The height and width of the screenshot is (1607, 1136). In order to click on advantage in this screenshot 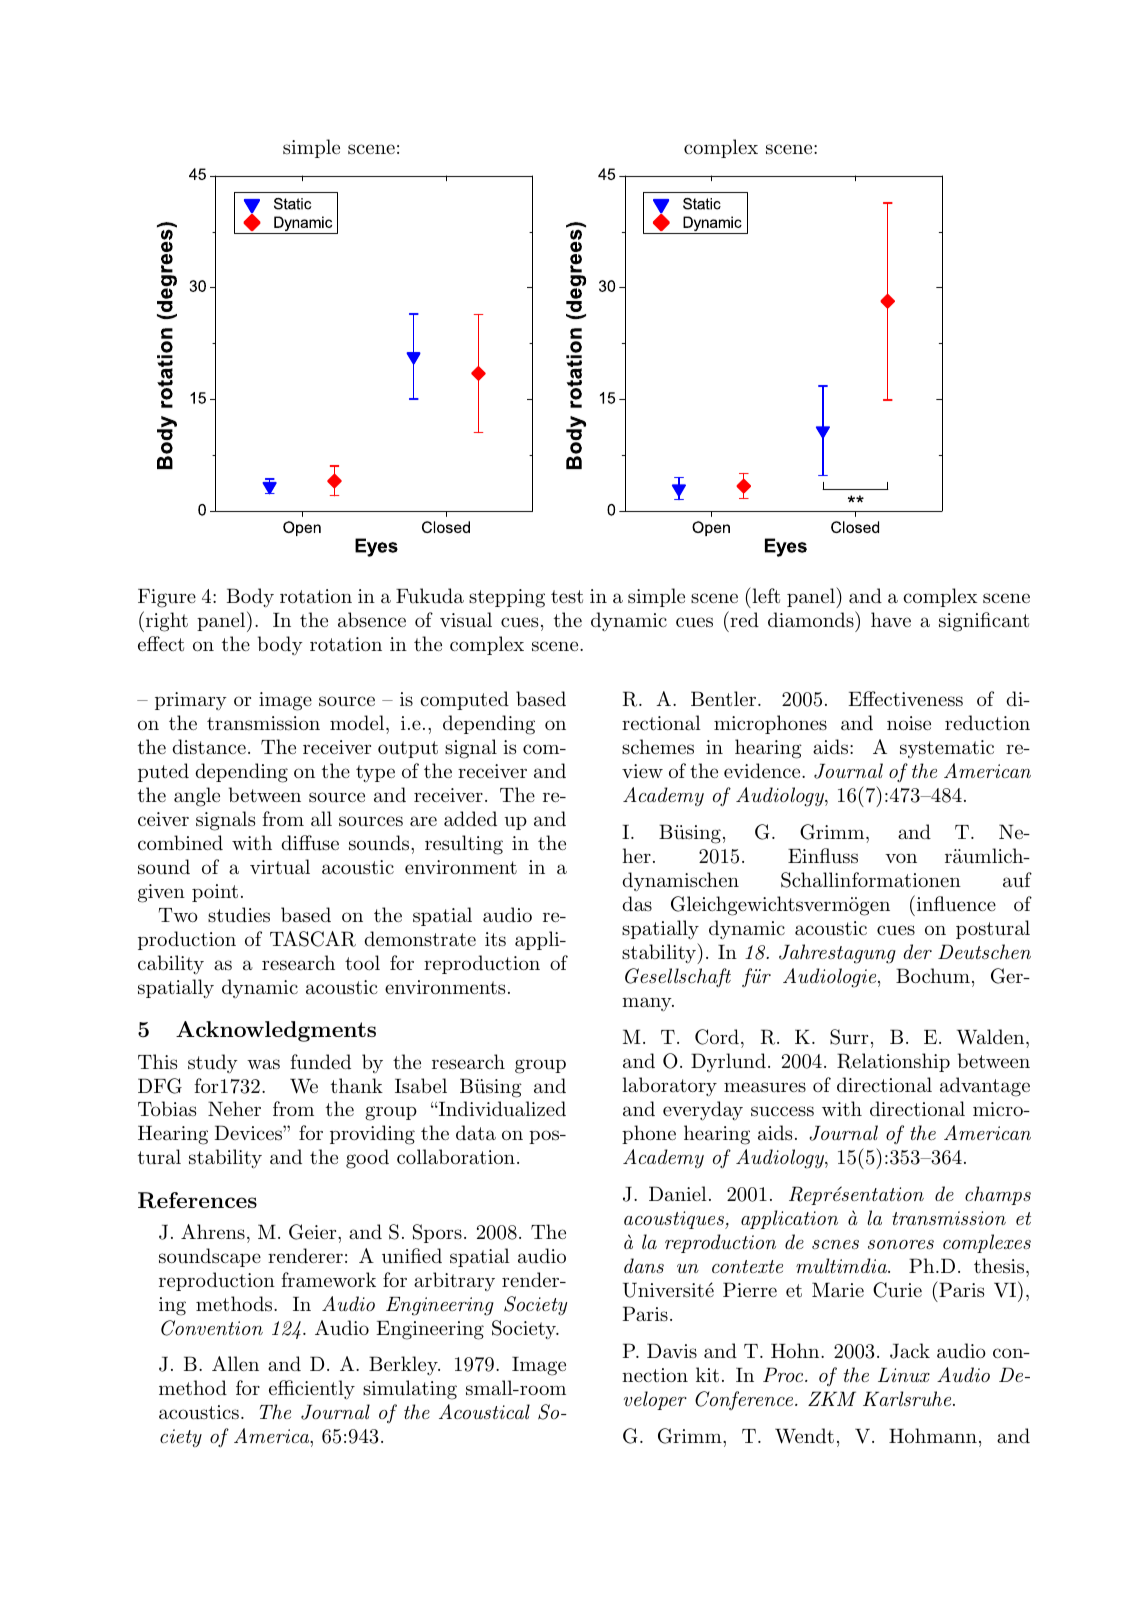, I will do `click(985, 1087)`.
